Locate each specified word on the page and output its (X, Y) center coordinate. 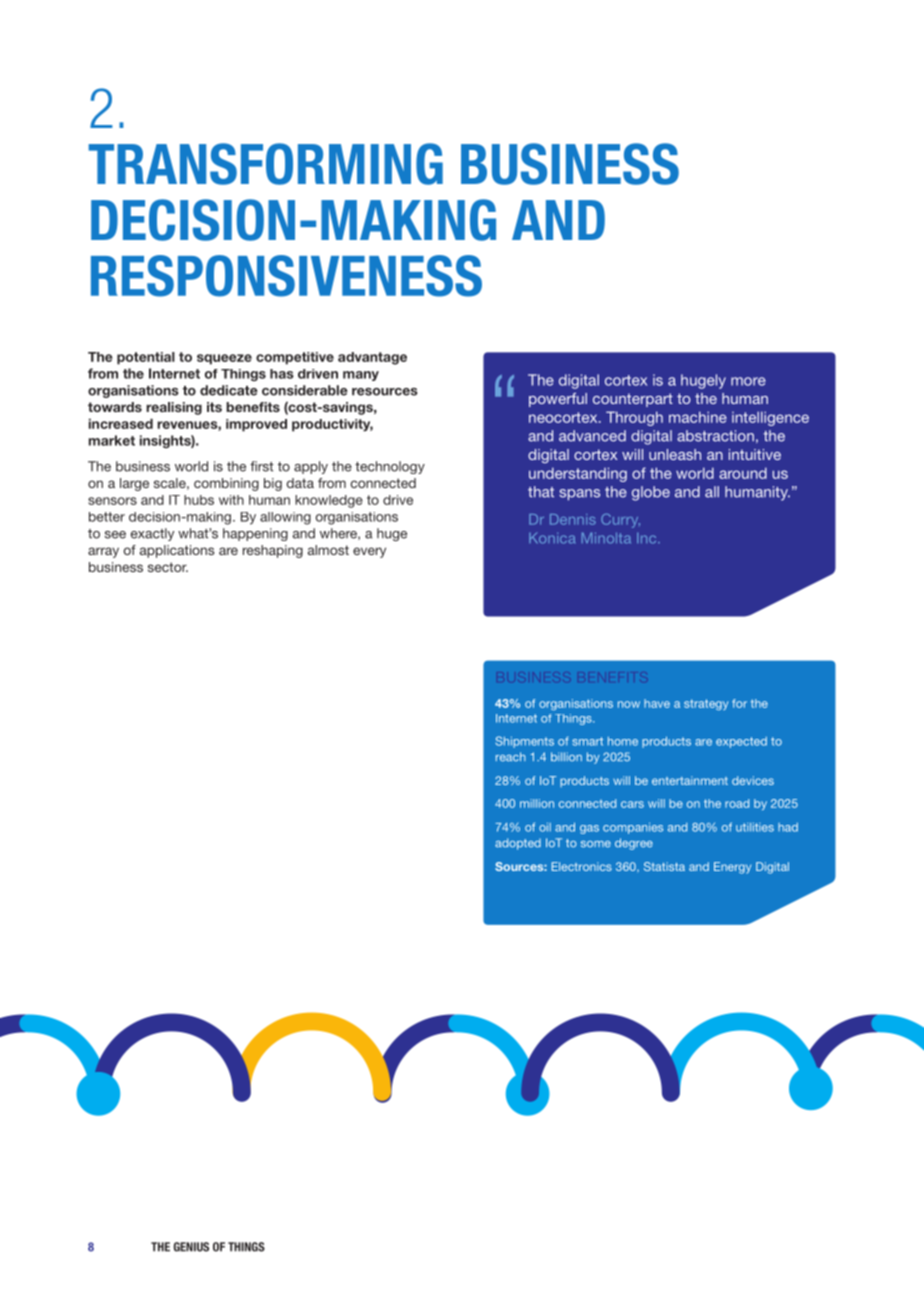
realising (174, 408)
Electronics (582, 866)
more (748, 381)
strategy (706, 704)
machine (698, 417)
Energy (732, 868)
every (369, 552)
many (361, 376)
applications (177, 551)
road (737, 803)
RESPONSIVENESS (286, 276)
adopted (518, 844)
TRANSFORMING (266, 164)
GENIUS (191, 1247)
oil (545, 827)
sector (168, 567)
